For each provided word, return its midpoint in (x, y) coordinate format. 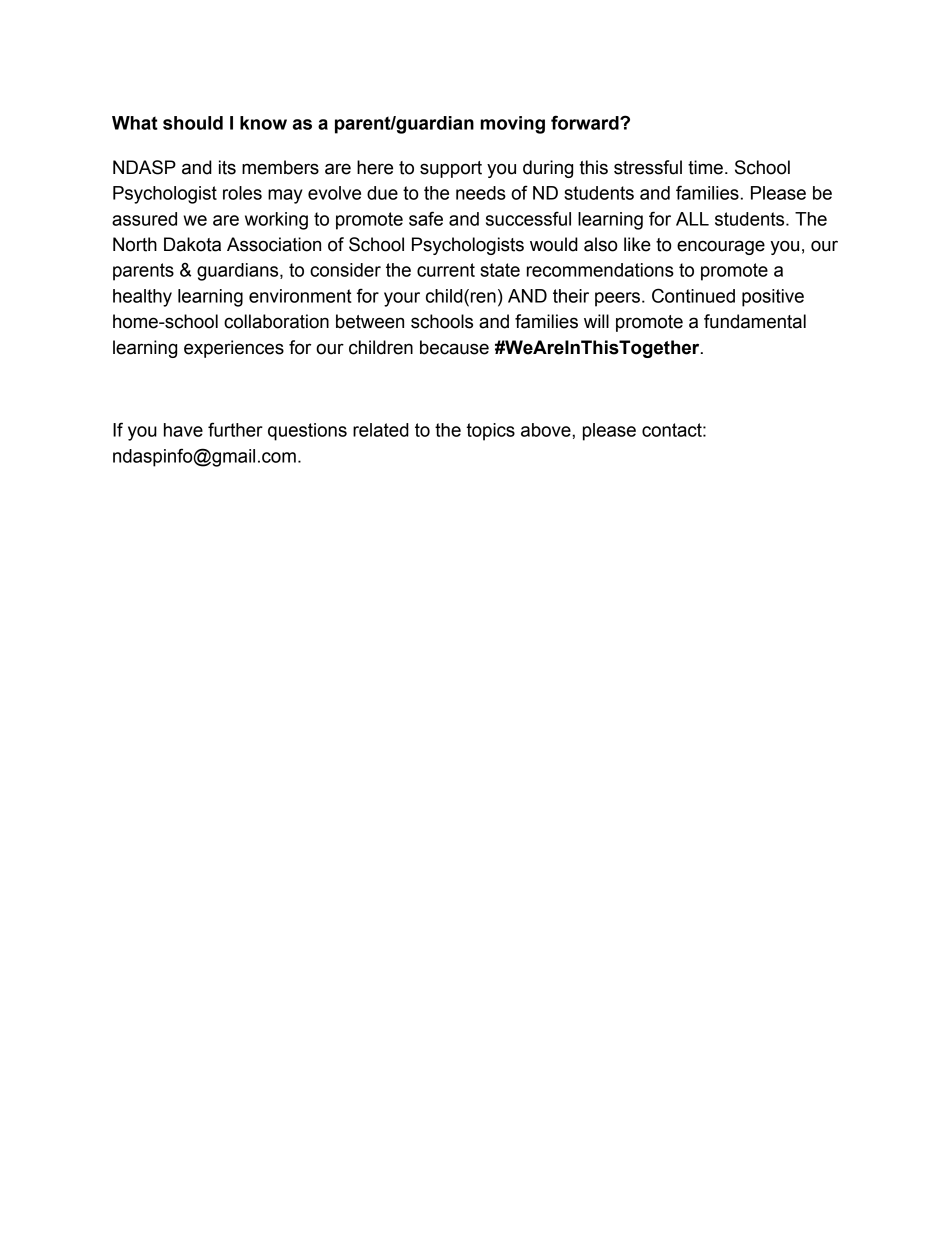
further (235, 429)
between (370, 321)
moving (512, 125)
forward (586, 122)
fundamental (755, 321)
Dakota (192, 244)
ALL (692, 219)
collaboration (276, 321)
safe (426, 218)
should (193, 123)
